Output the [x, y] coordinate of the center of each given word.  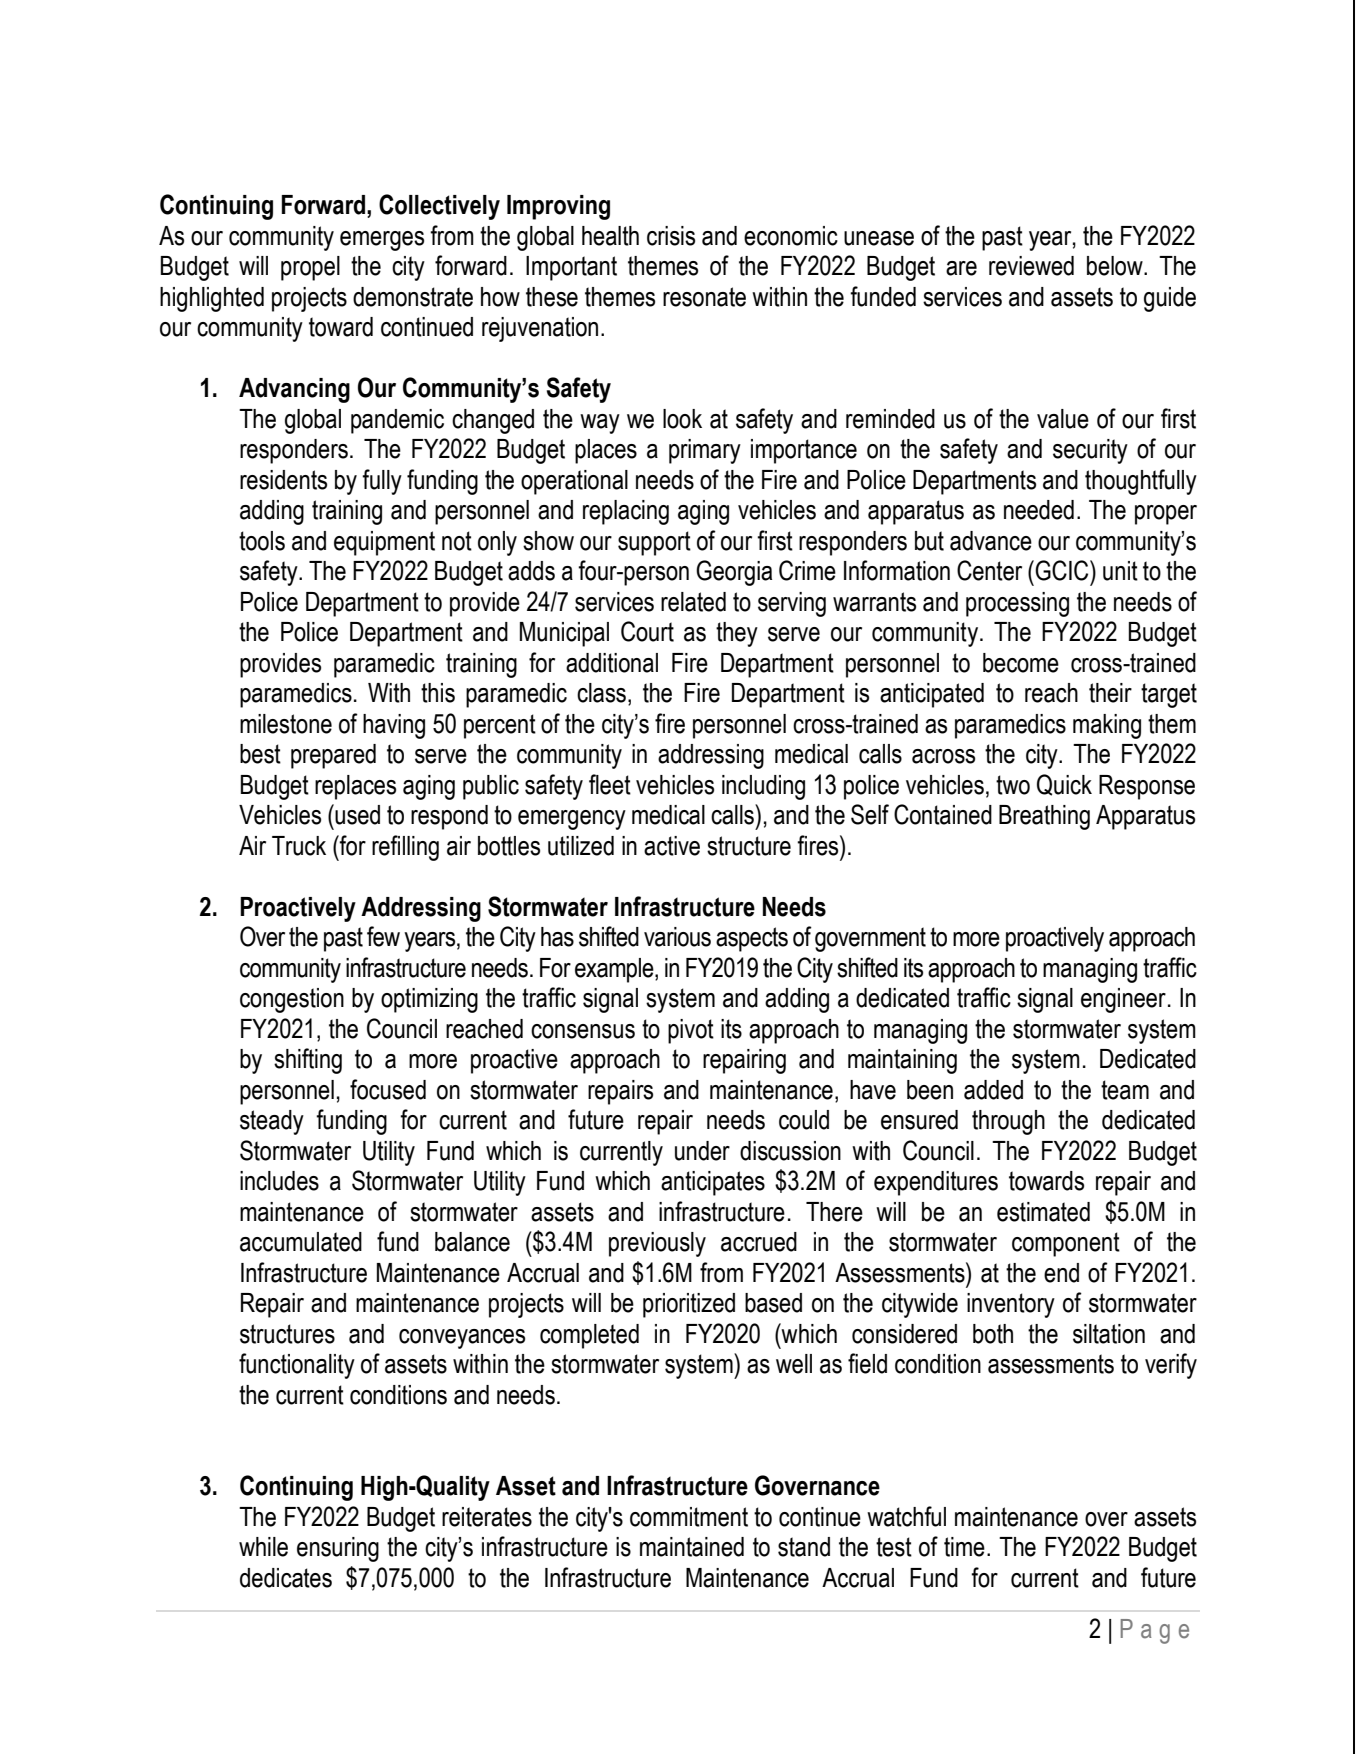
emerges [382, 241]
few [383, 936]
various [677, 937]
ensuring [338, 1549]
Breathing [1044, 817]
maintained [692, 1547]
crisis [671, 236]
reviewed [1031, 266]
